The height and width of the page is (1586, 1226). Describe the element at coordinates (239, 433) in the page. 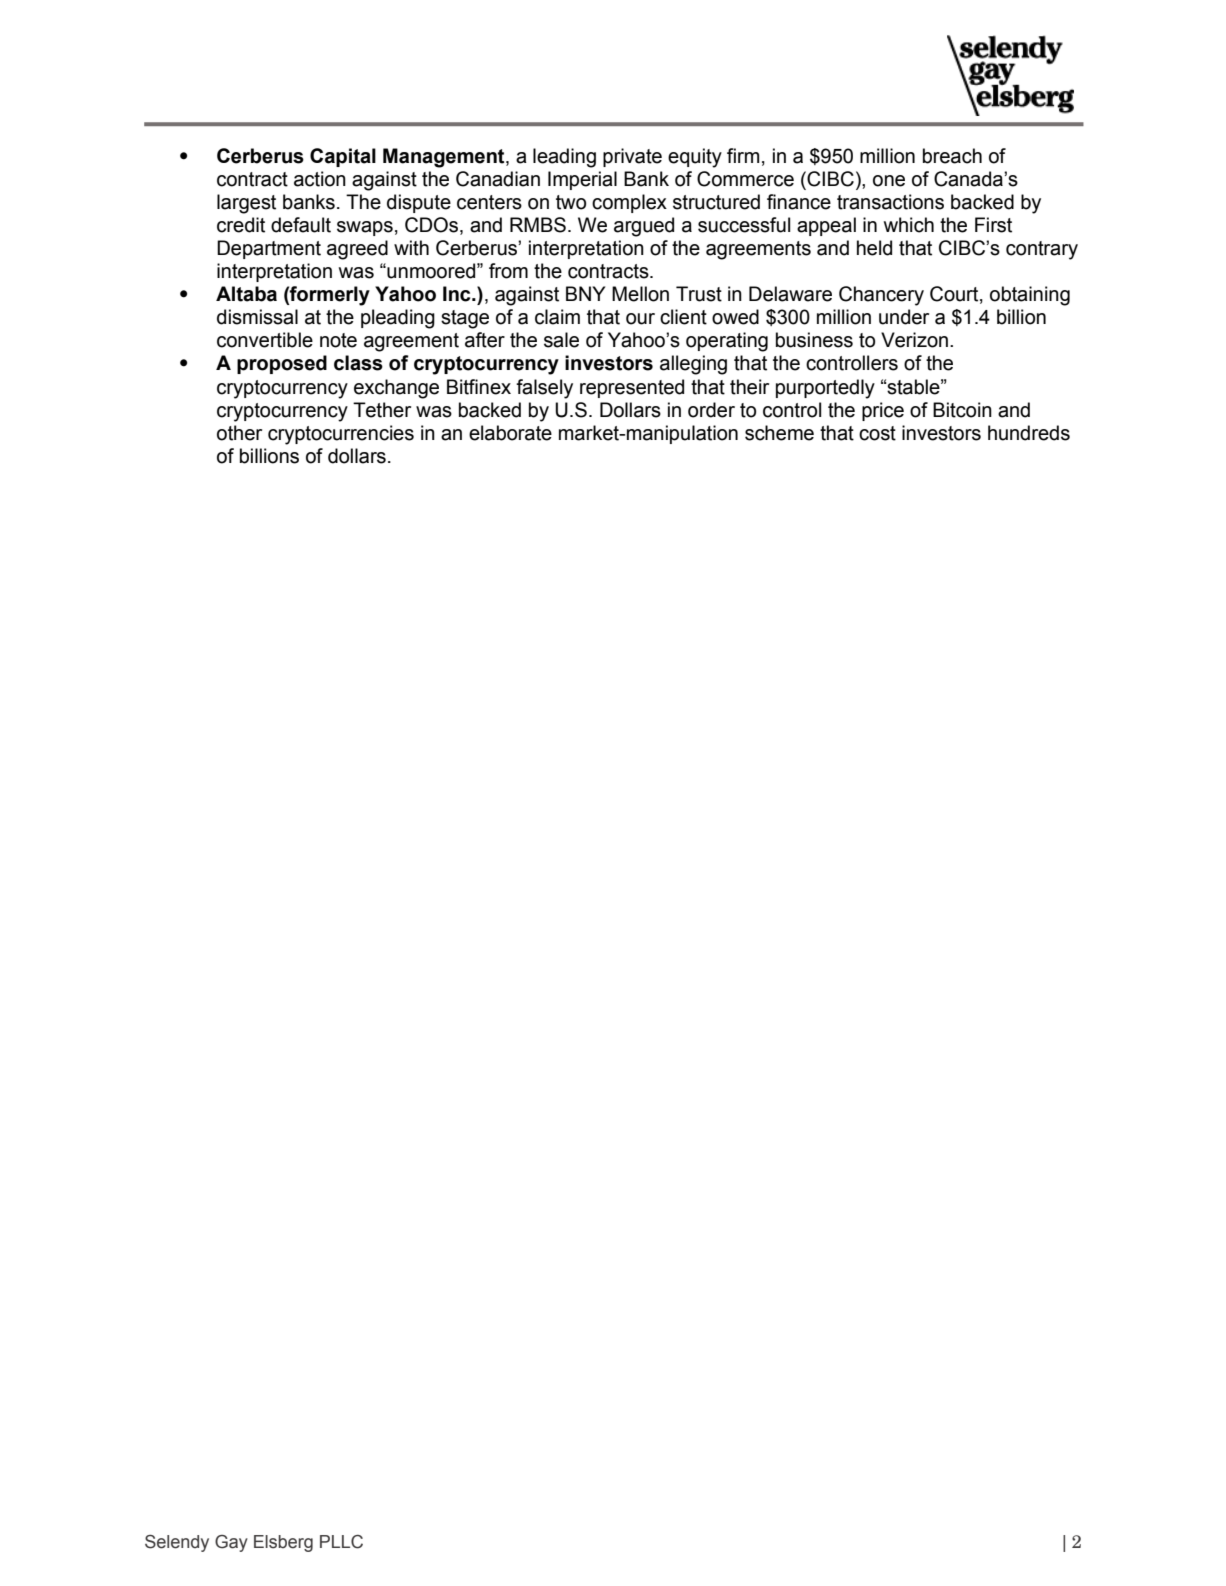

I see `other` at that location.
